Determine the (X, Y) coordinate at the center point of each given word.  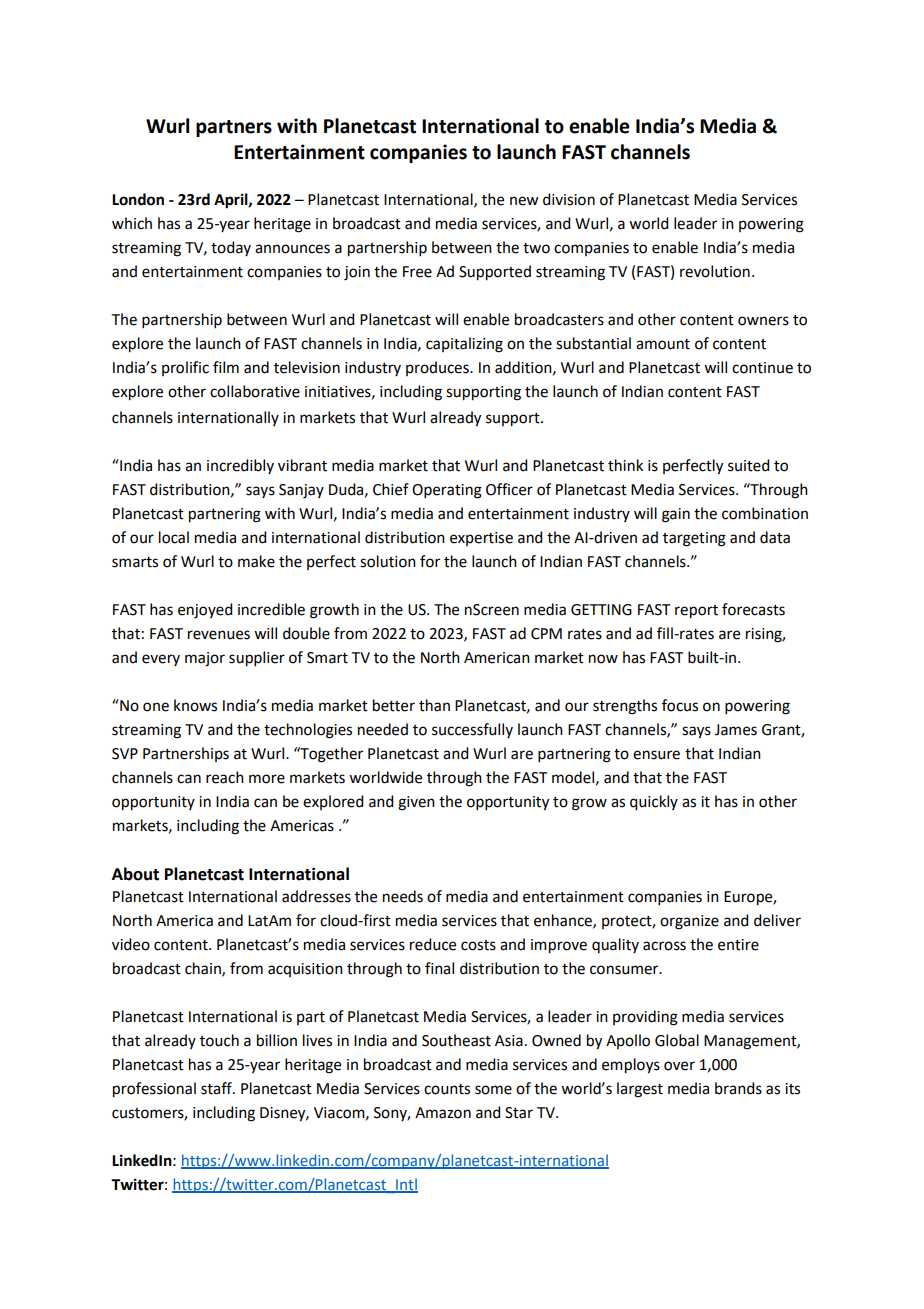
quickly (654, 803)
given (416, 803)
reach (225, 777)
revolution (715, 271)
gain (676, 515)
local (174, 537)
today (231, 248)
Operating (447, 491)
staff (218, 1088)
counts (447, 1089)
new (524, 201)
